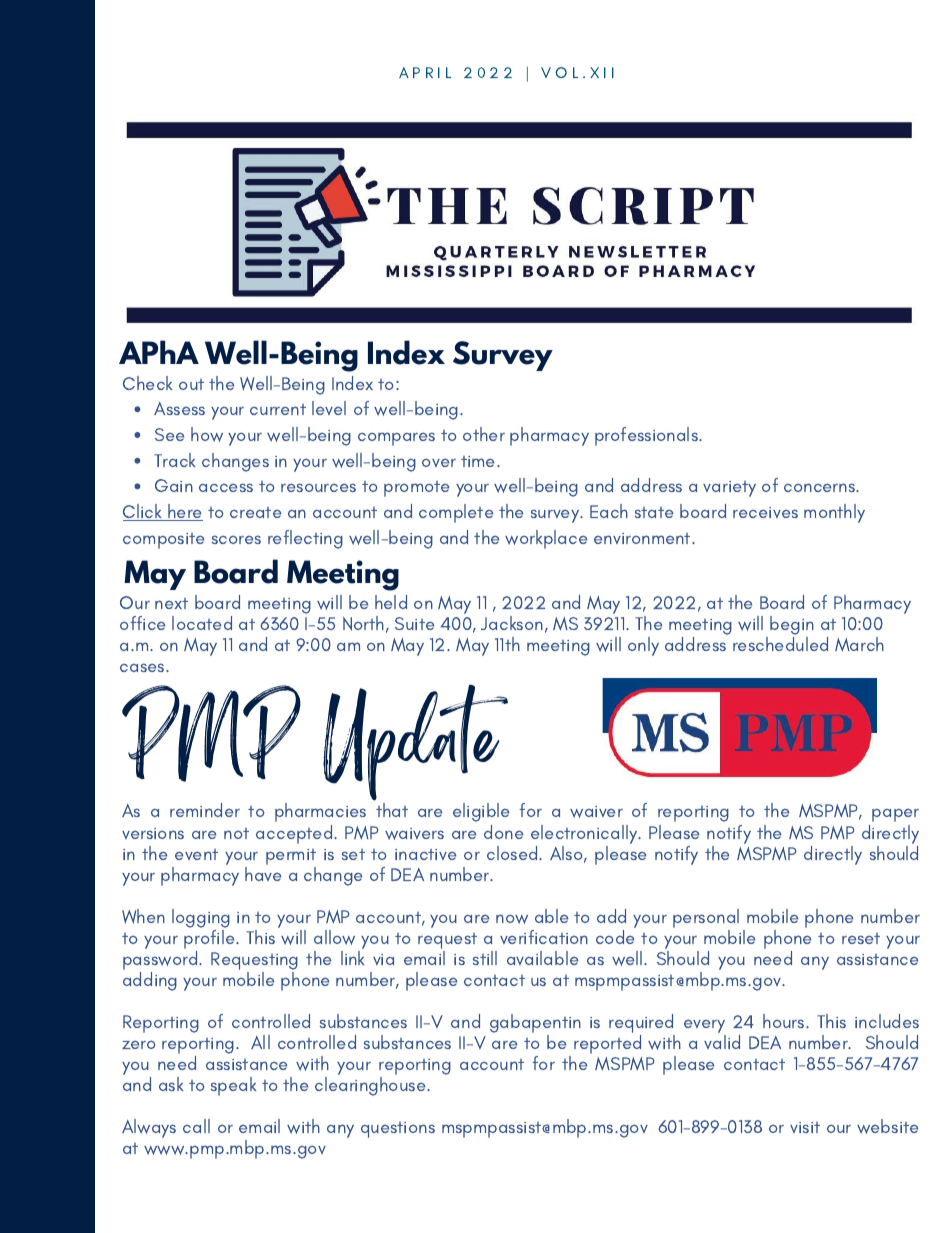 The height and width of the screenshot is (1233, 952). What do you see at coordinates (205, 810) in the screenshot?
I see `reminder` at bounding box center [205, 810].
